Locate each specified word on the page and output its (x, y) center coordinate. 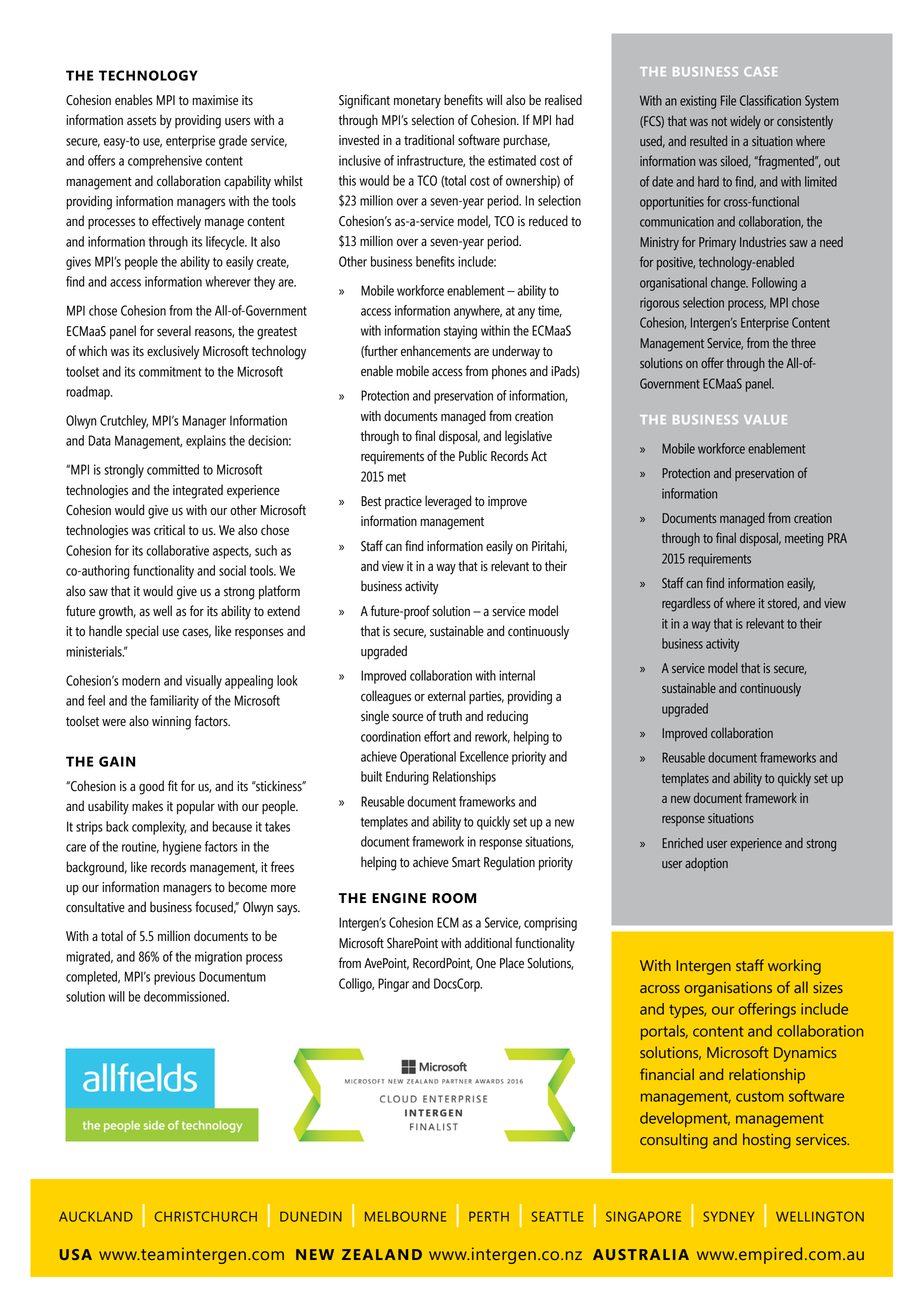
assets (141, 121)
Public (473, 456)
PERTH (489, 1216)
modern (141, 680)
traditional (429, 139)
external (446, 695)
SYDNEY (729, 1216)
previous (174, 978)
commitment (170, 371)
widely (745, 122)
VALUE (765, 419)
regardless (686, 604)
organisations (728, 989)
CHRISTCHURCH (206, 1216)
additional (488, 942)
